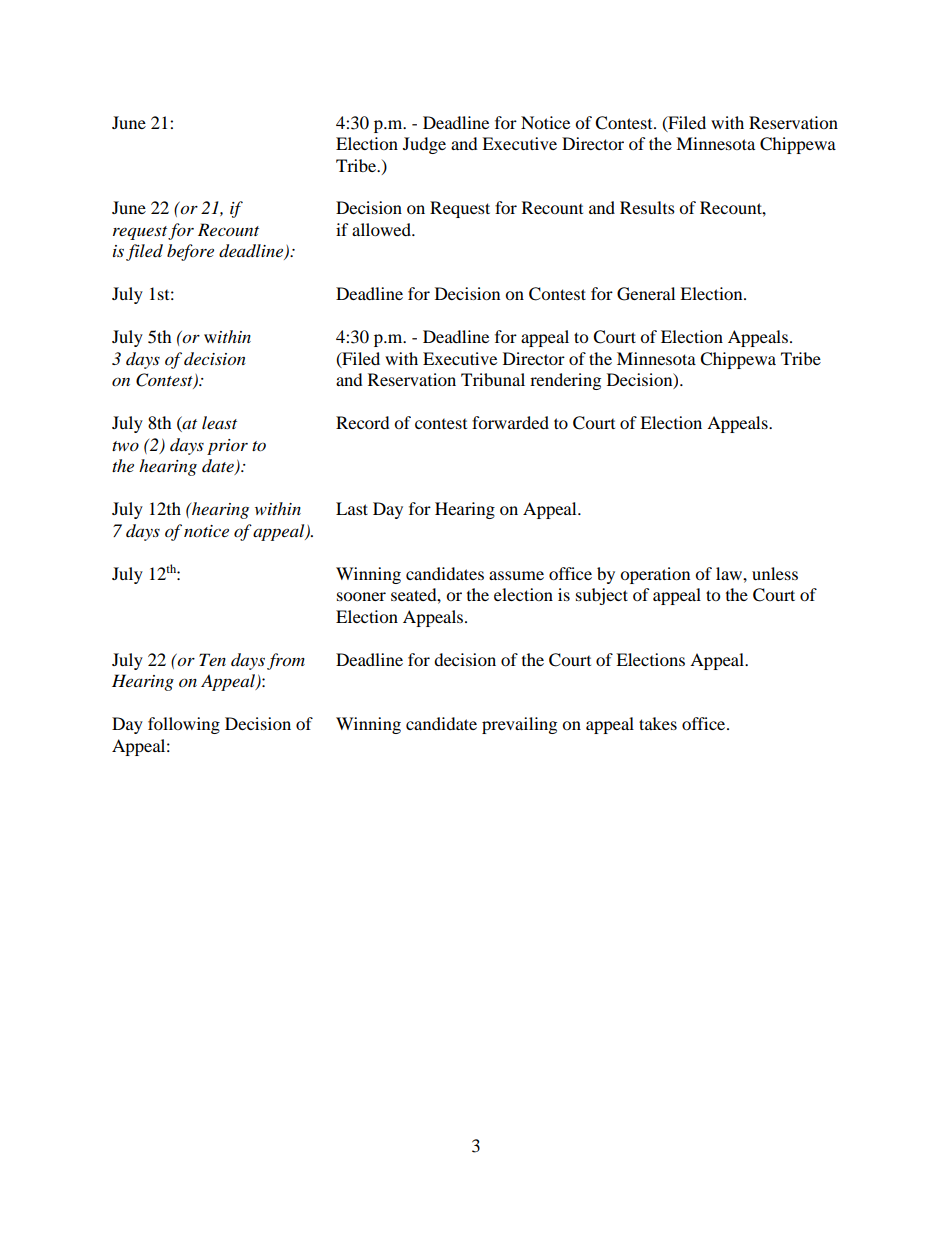  What do you see at coordinates (646, 294) in the page?
I see `General` at bounding box center [646, 294].
